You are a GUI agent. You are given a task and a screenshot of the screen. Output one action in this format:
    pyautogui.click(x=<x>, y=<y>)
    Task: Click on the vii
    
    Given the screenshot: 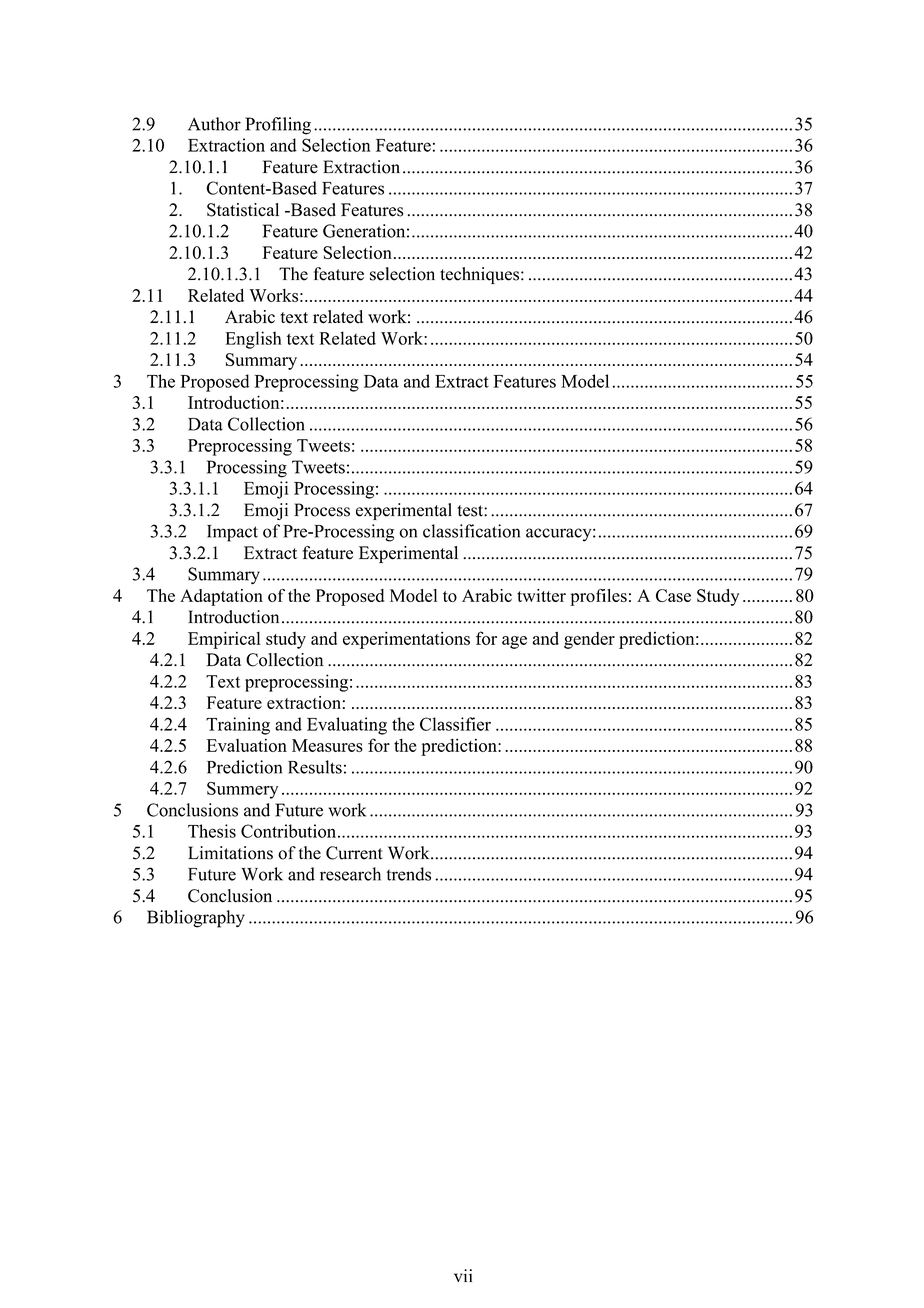 What is the action you would take?
    pyautogui.click(x=463, y=1275)
